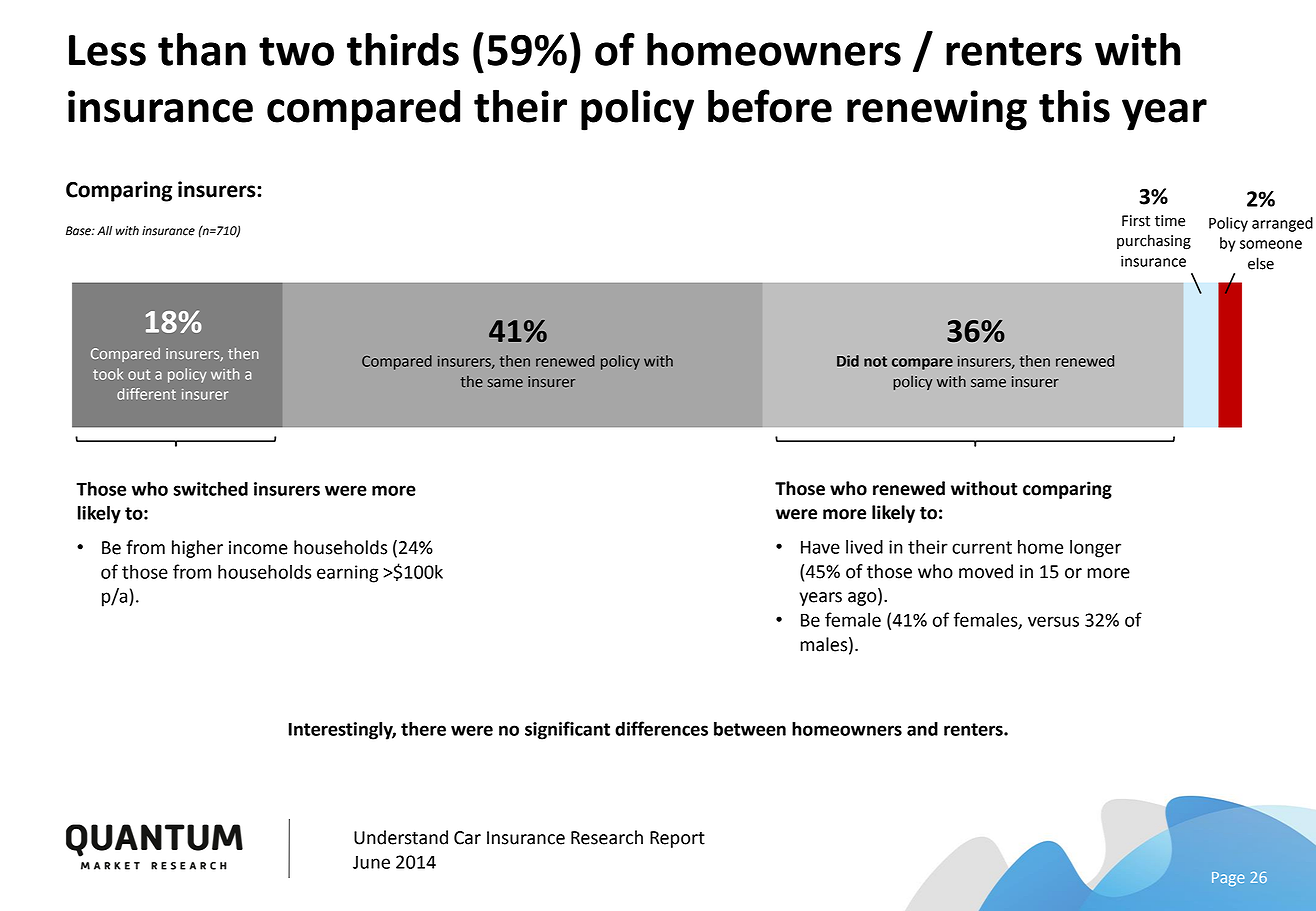  What do you see at coordinates (677, 839) in the screenshot?
I see `Report` at bounding box center [677, 839].
